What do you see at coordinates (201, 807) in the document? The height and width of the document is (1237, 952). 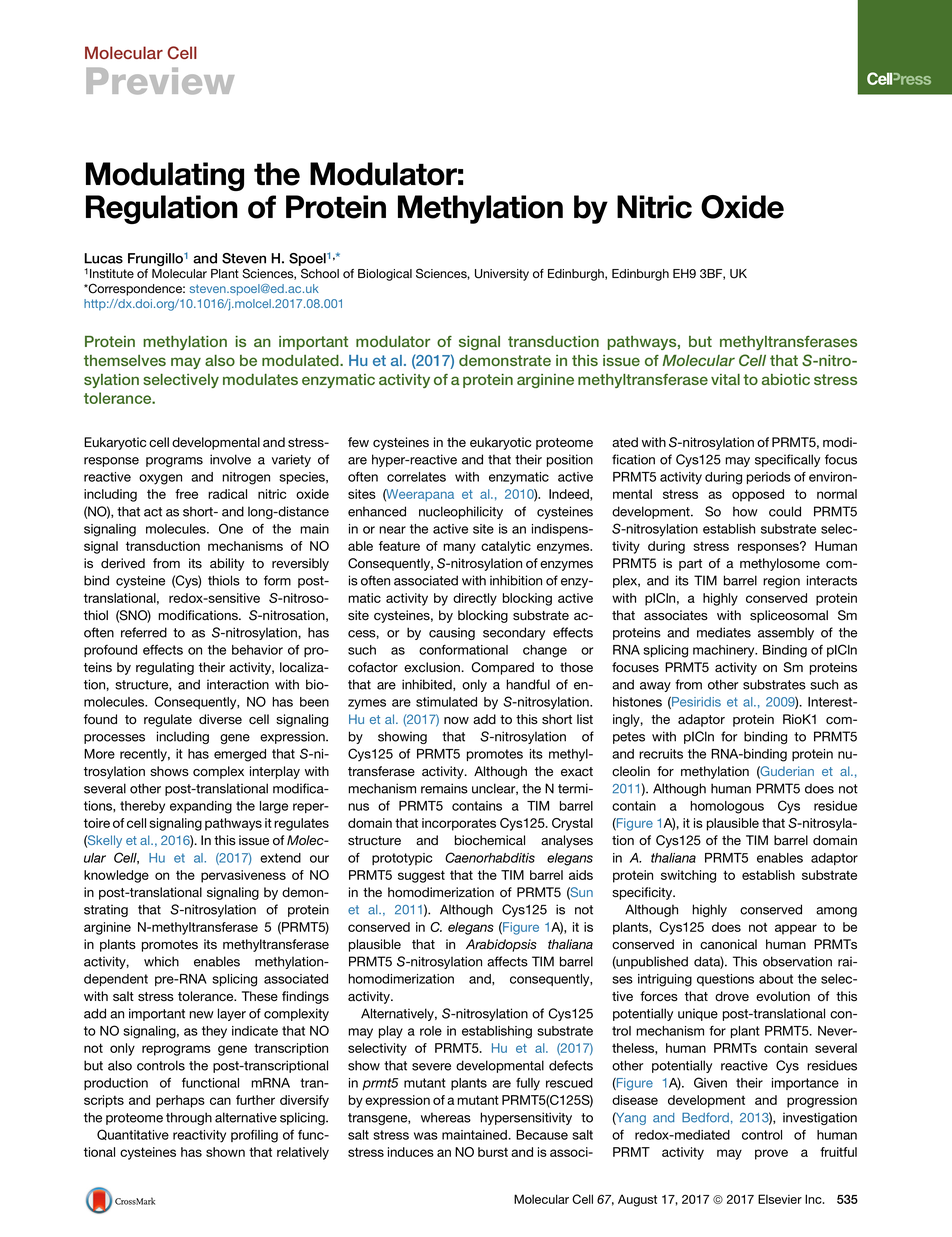 I see `expanding` at bounding box center [201, 807].
